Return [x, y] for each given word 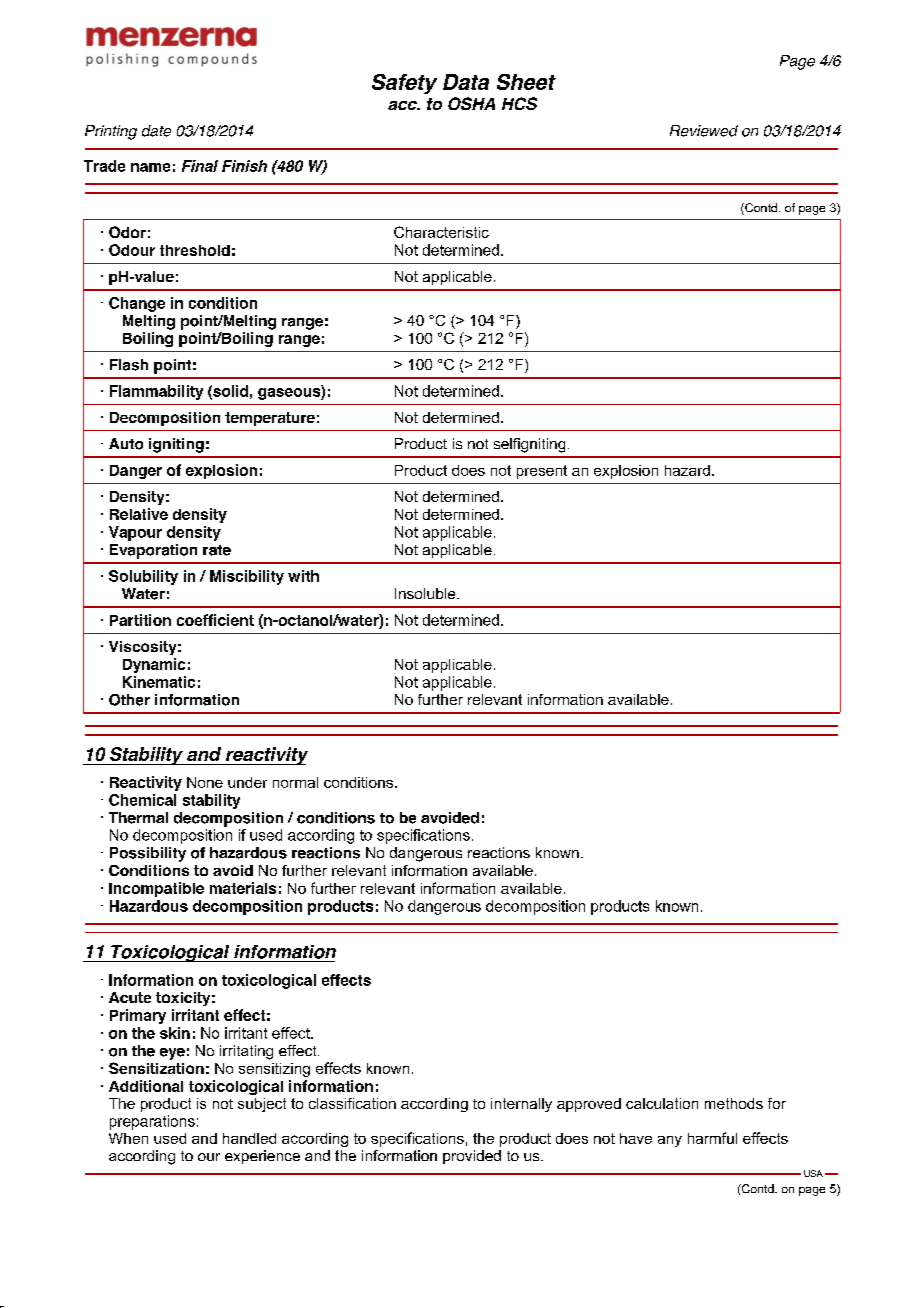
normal [295, 782]
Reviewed [704, 131]
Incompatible [156, 889]
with [303, 576]
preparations [152, 1122]
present [542, 472]
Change [137, 304]
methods [734, 1103]
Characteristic [441, 232]
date [156, 131]
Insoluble [426, 593]
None [205, 782]
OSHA [471, 103]
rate [217, 550]
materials [243, 888]
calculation [662, 1103]
